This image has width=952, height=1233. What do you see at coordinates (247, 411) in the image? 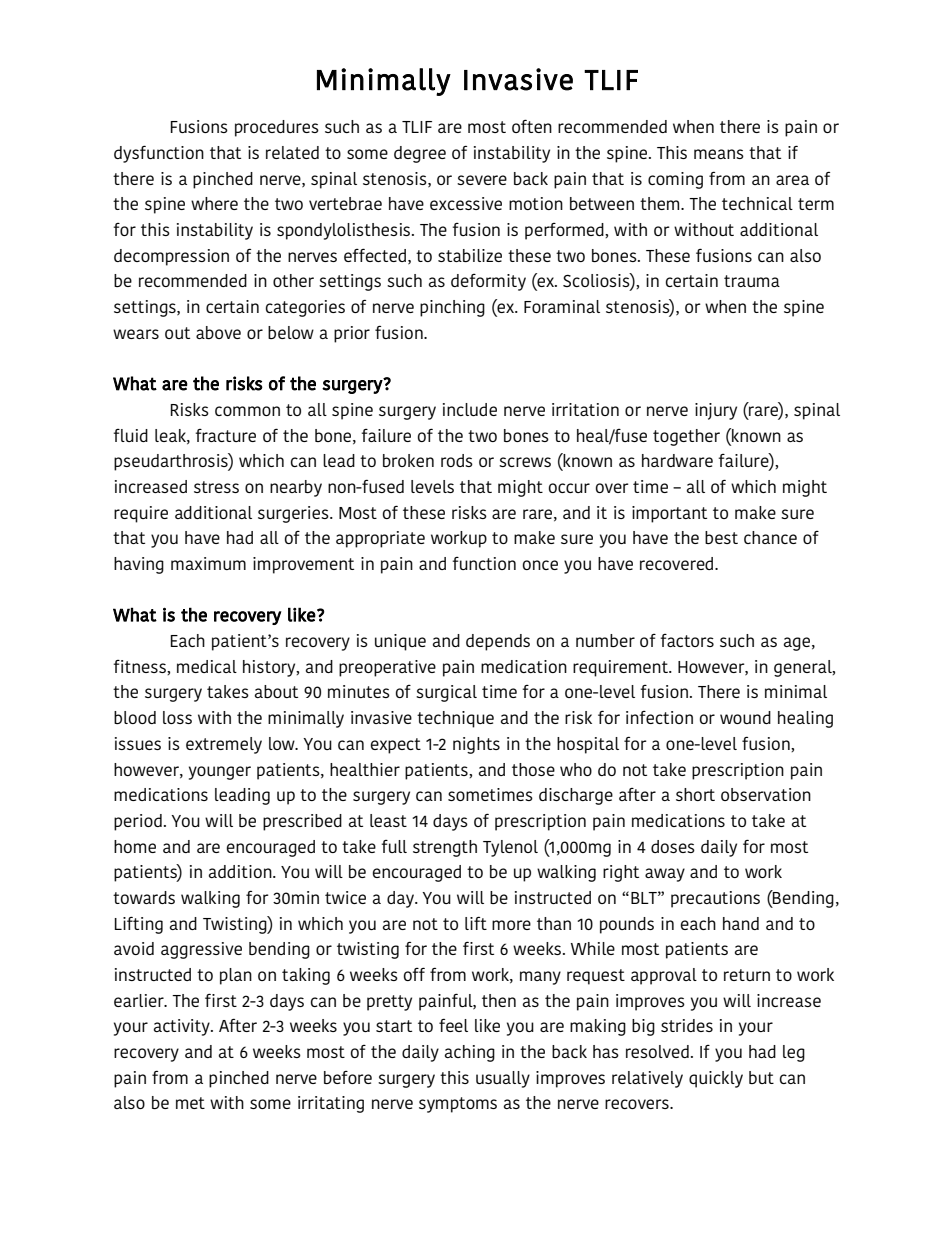
I see `common` at bounding box center [247, 411].
